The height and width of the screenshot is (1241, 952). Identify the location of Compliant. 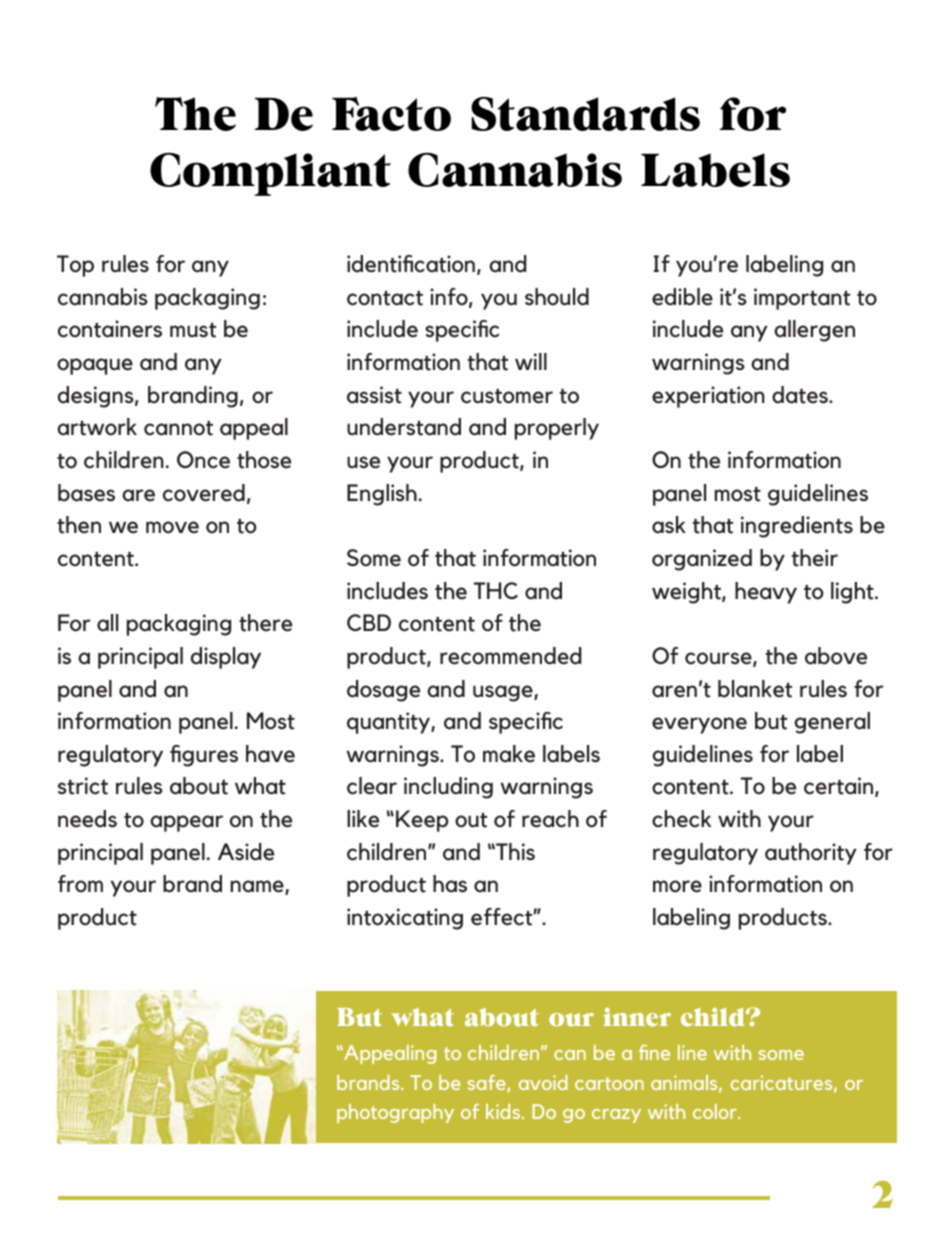
(270, 174).
